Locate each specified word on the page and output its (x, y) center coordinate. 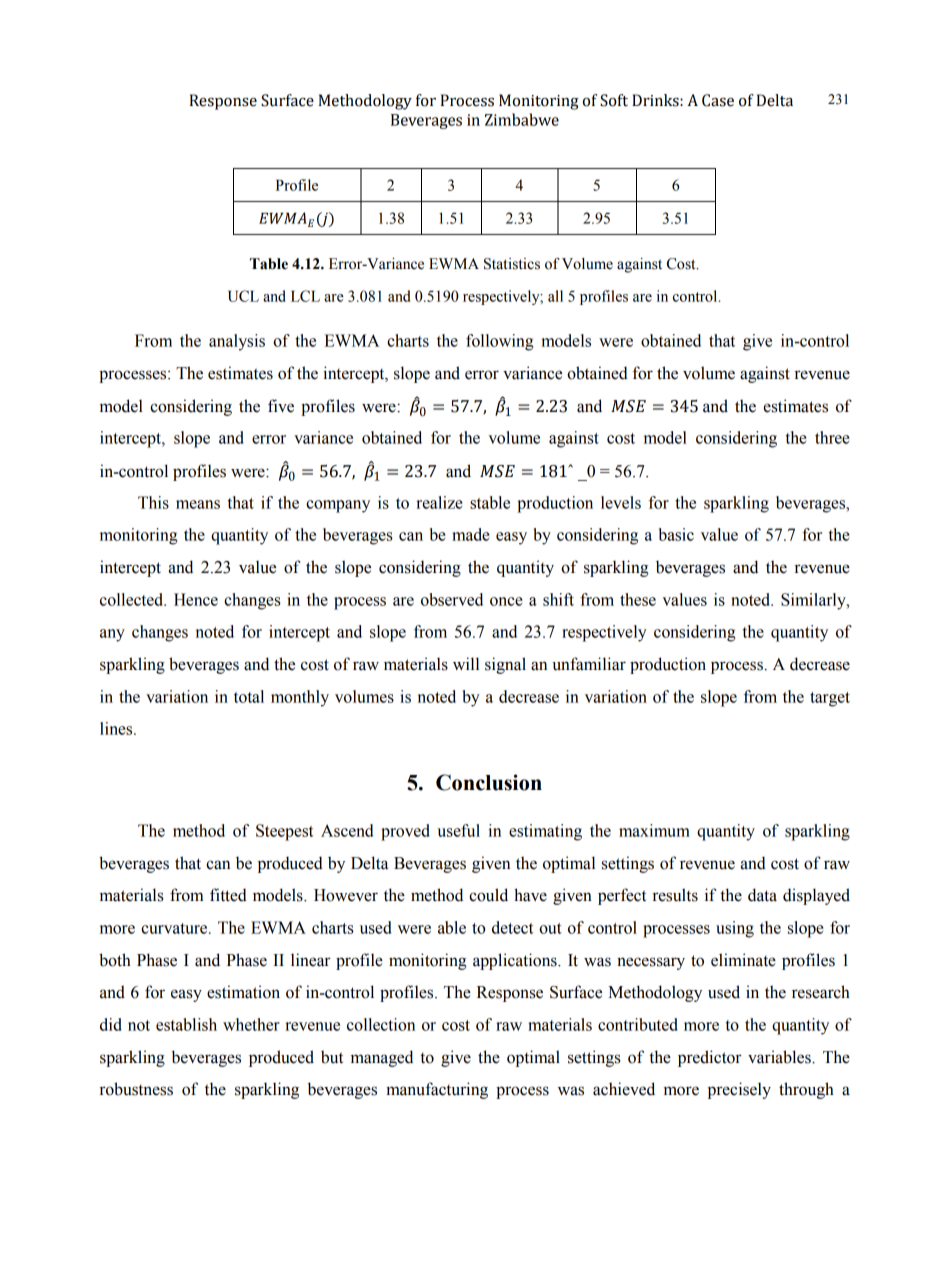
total (249, 696)
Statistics (512, 264)
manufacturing (437, 1090)
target (830, 699)
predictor (710, 1058)
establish (186, 1024)
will (466, 663)
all (555, 296)
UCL (243, 296)
